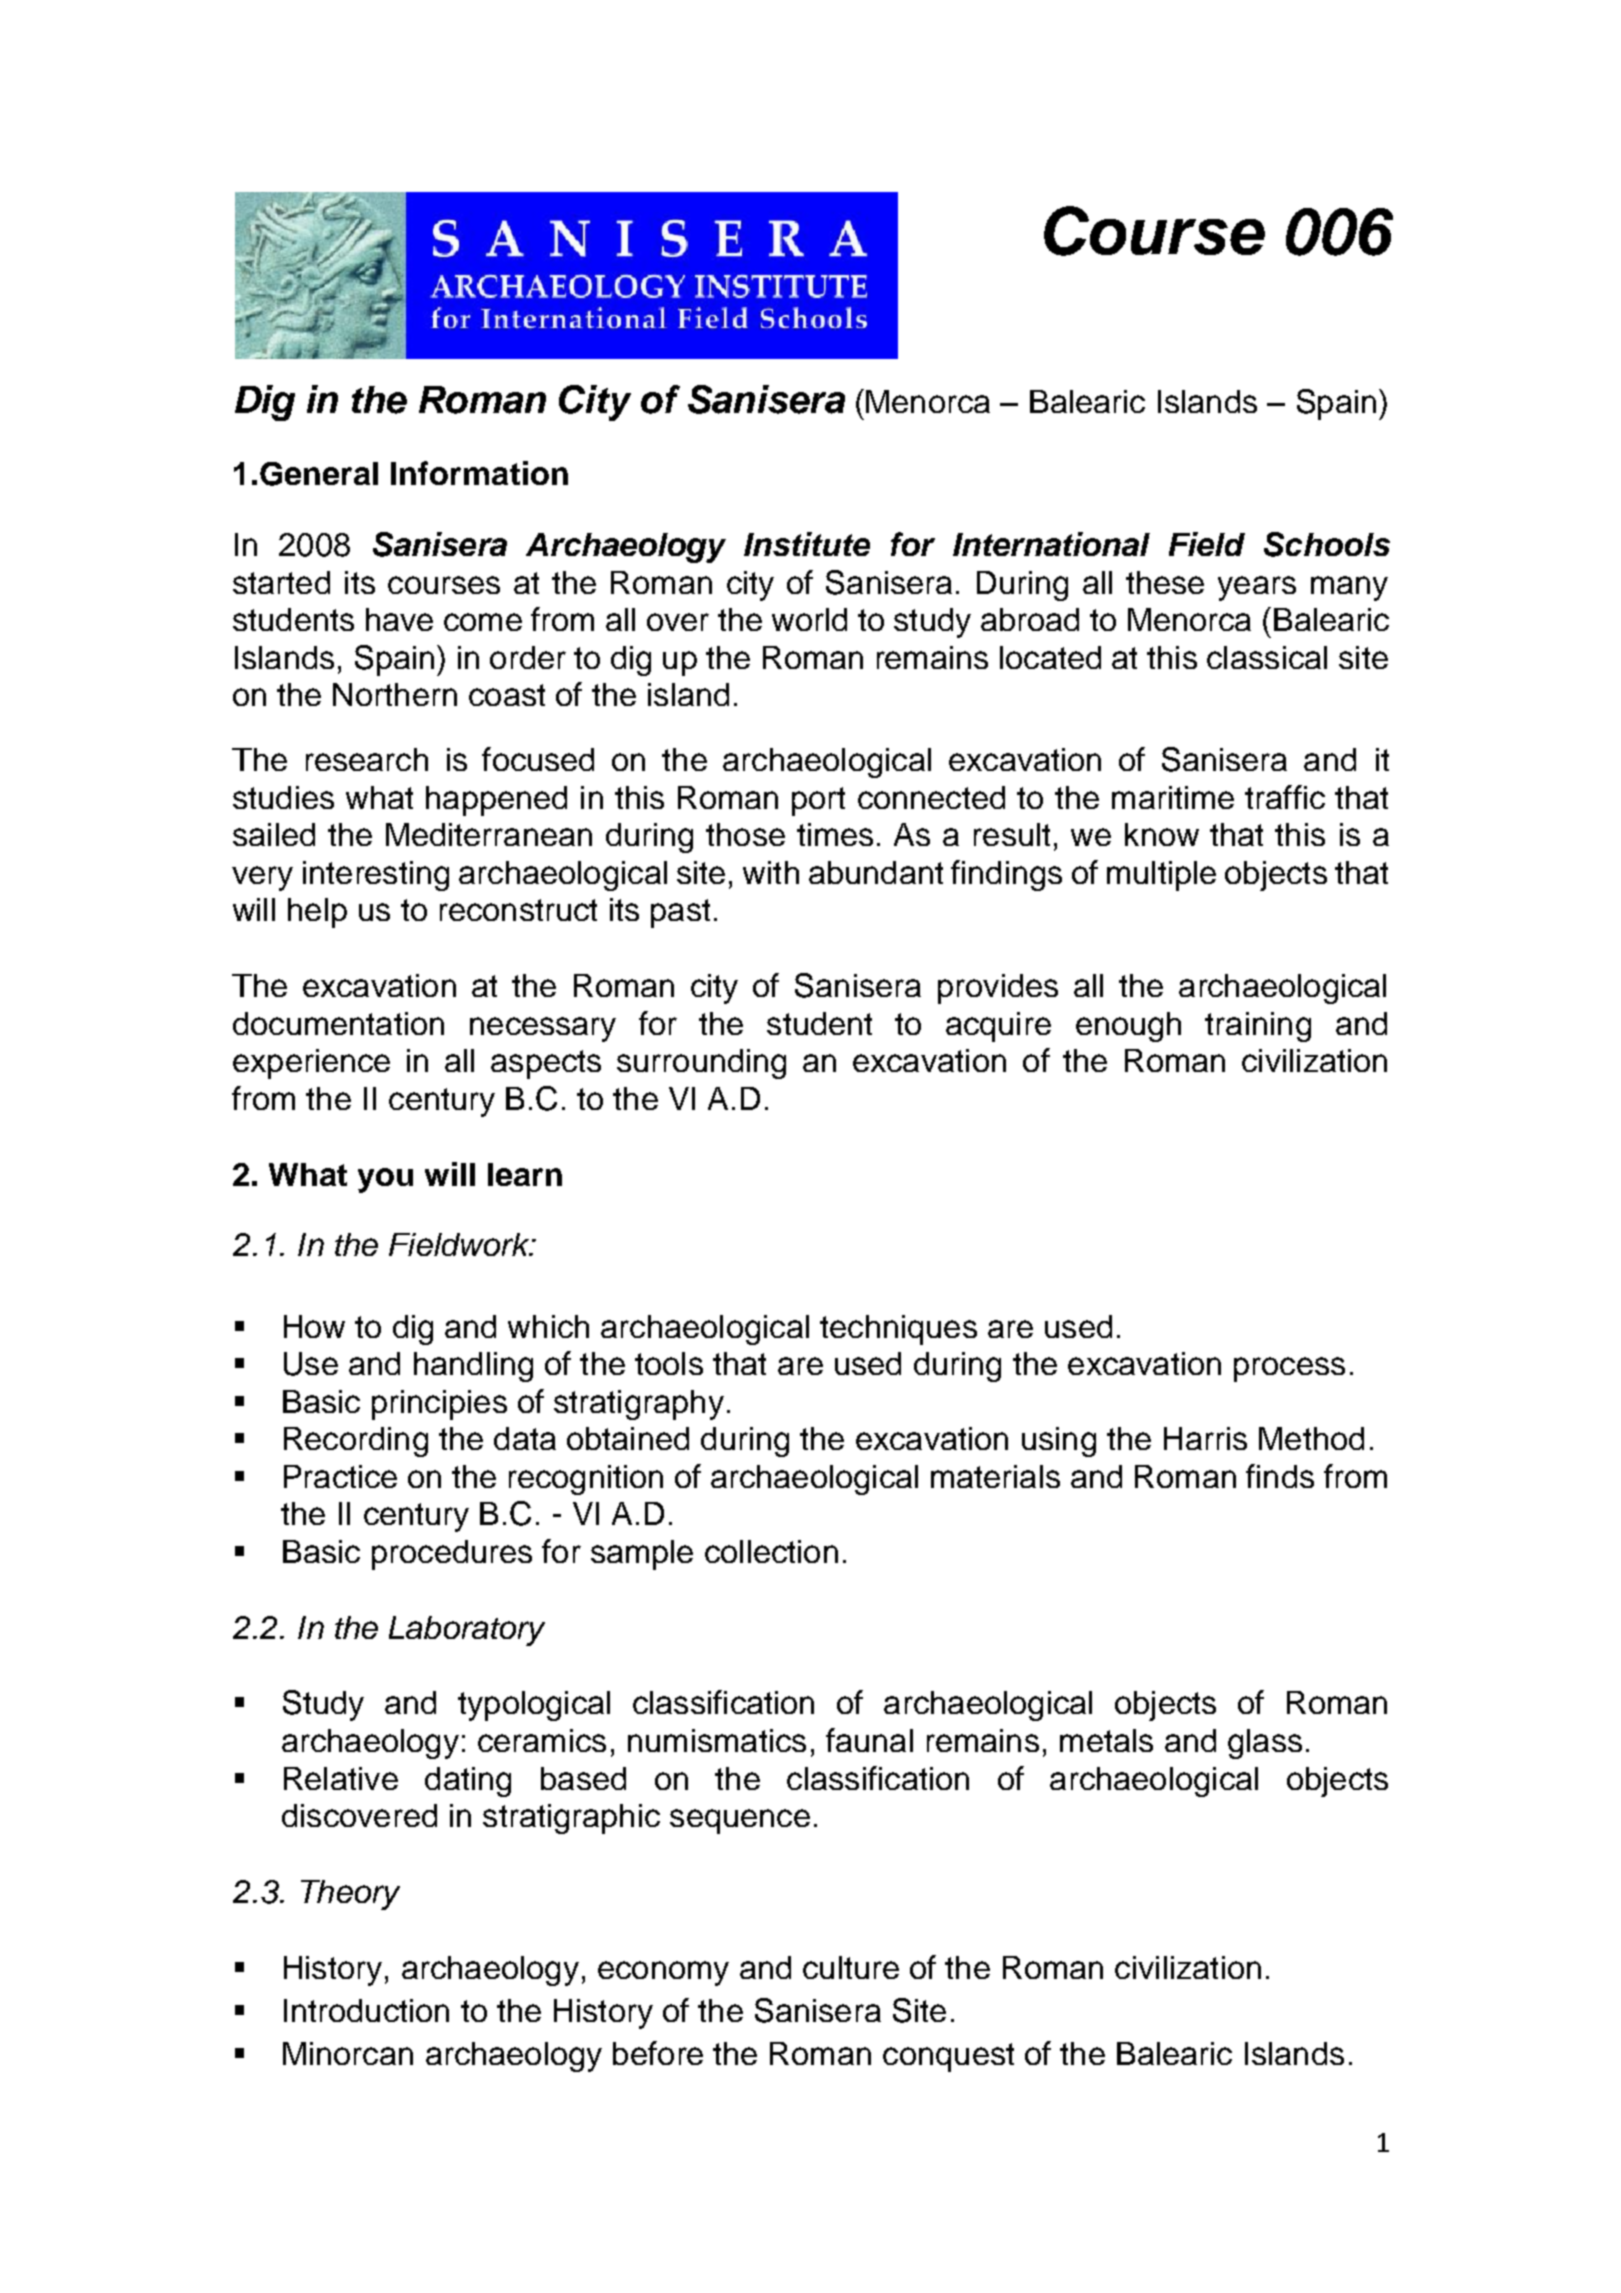 The image size is (1621, 2293). What do you see at coordinates (851, 1967) in the document?
I see `culture` at bounding box center [851, 1967].
